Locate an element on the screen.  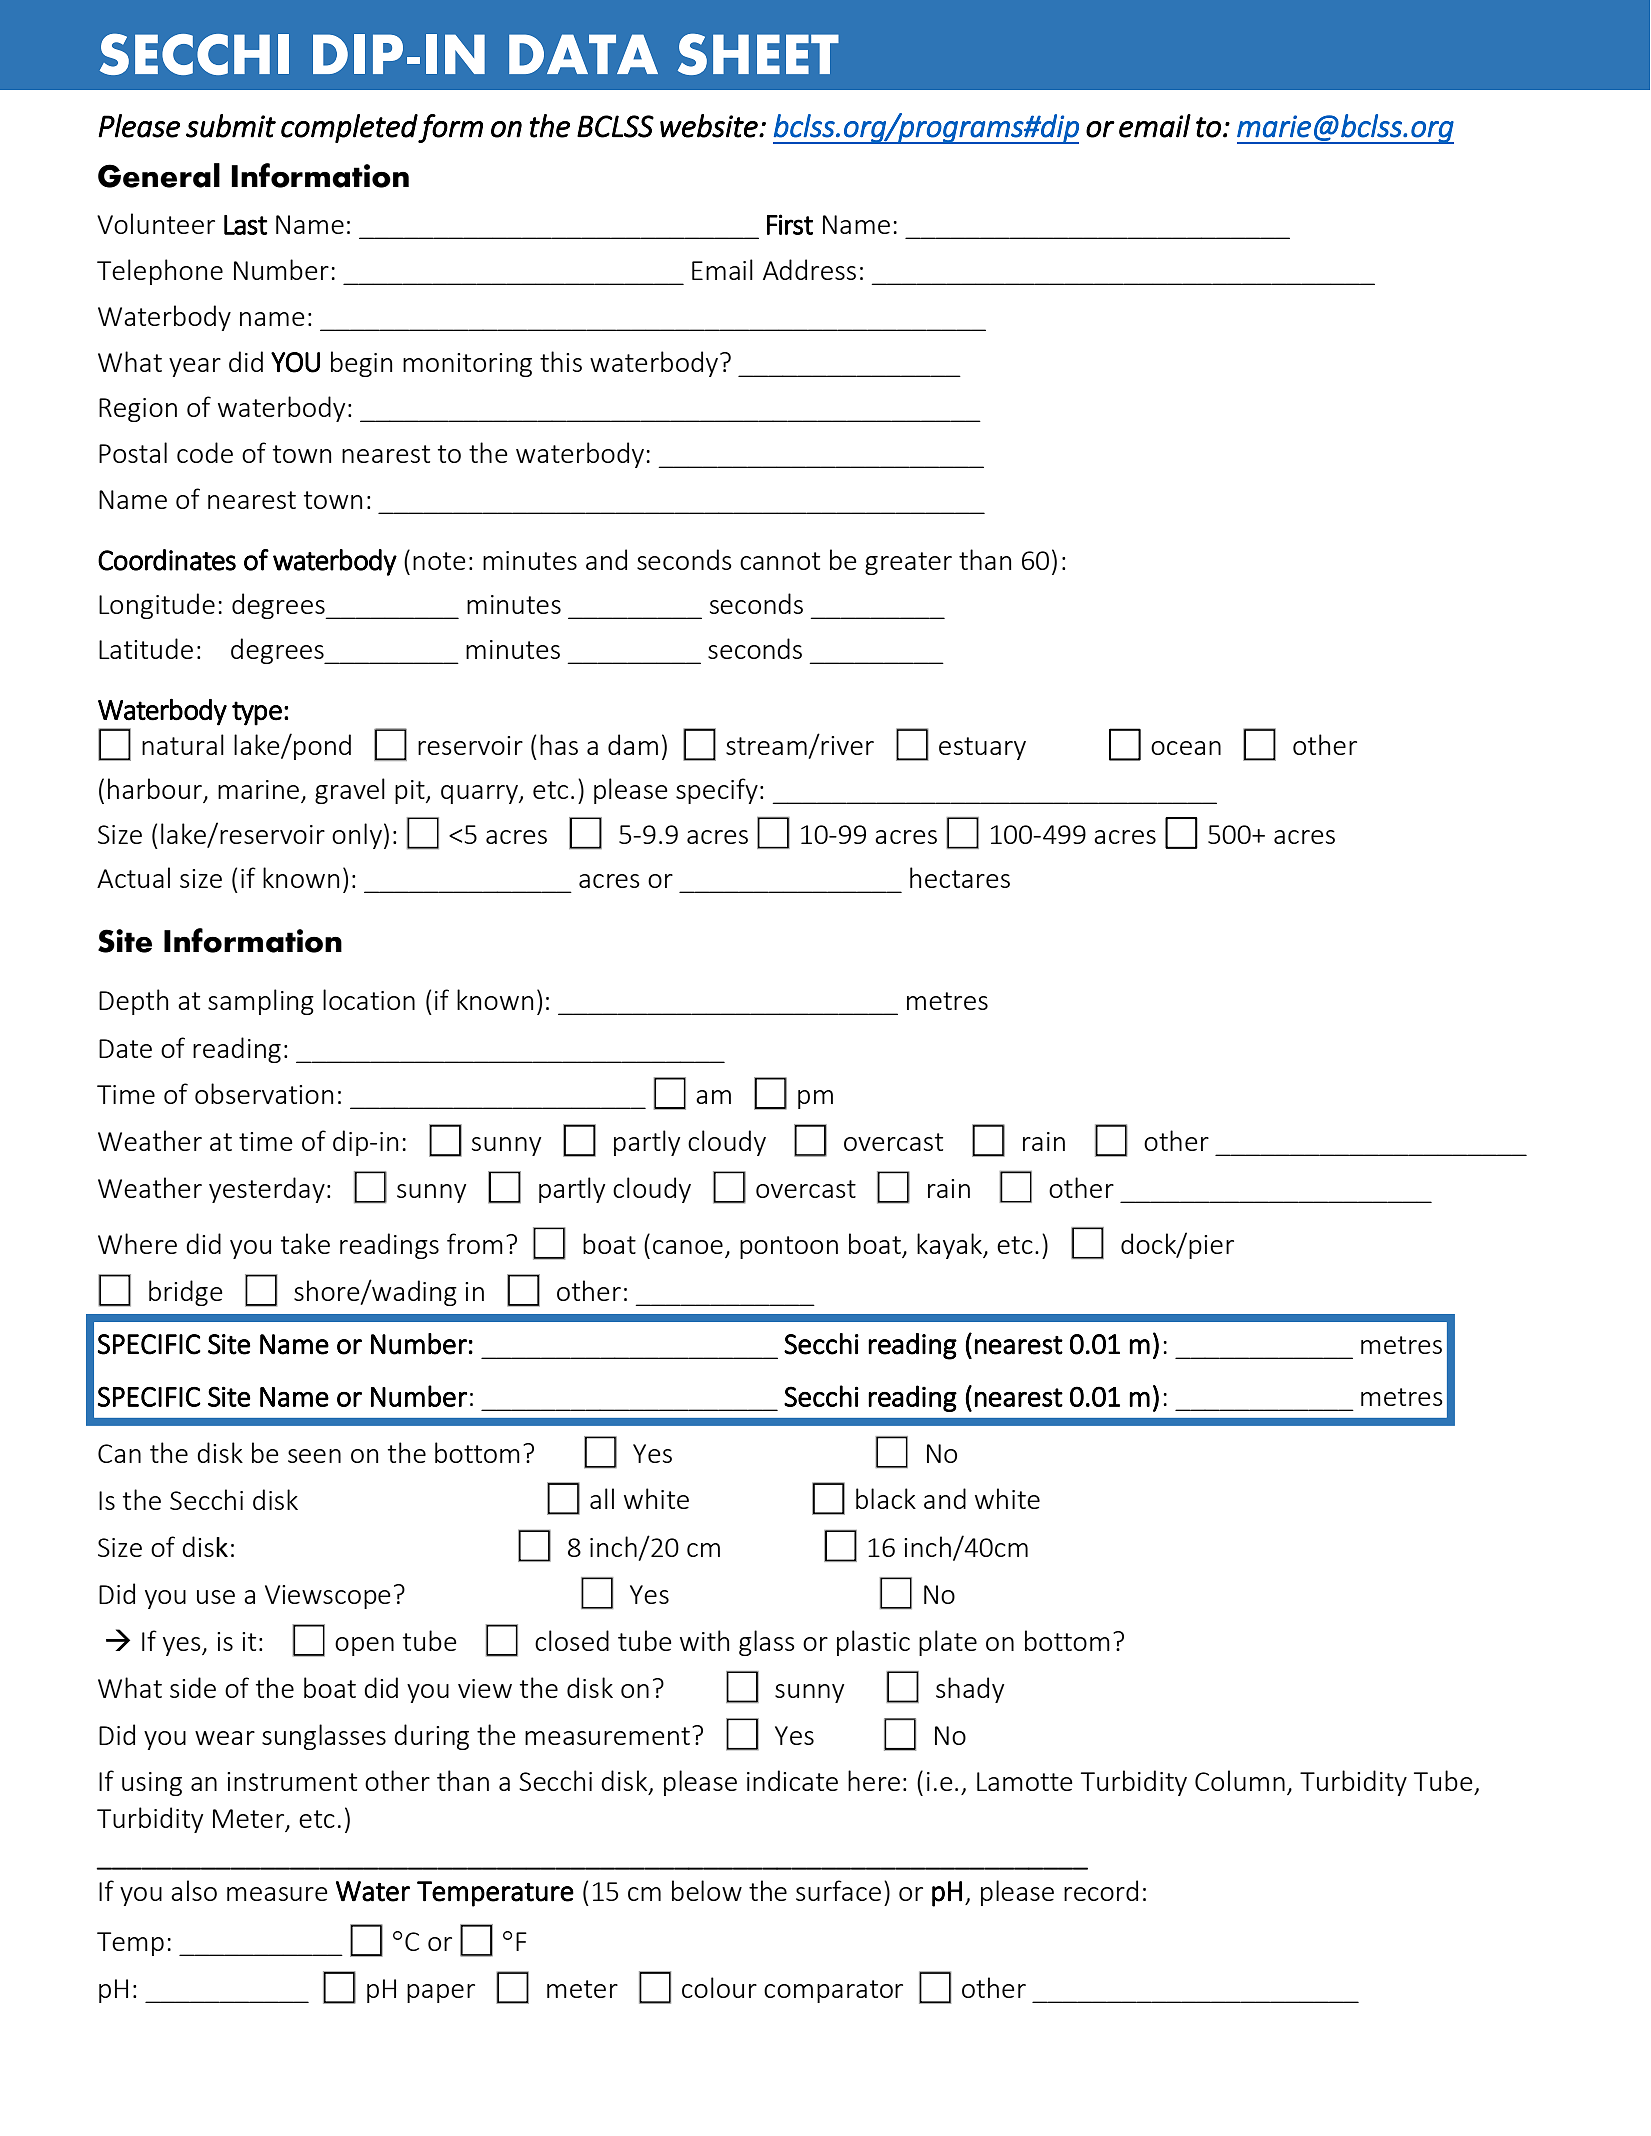
specify is located at coordinates (717, 791).
